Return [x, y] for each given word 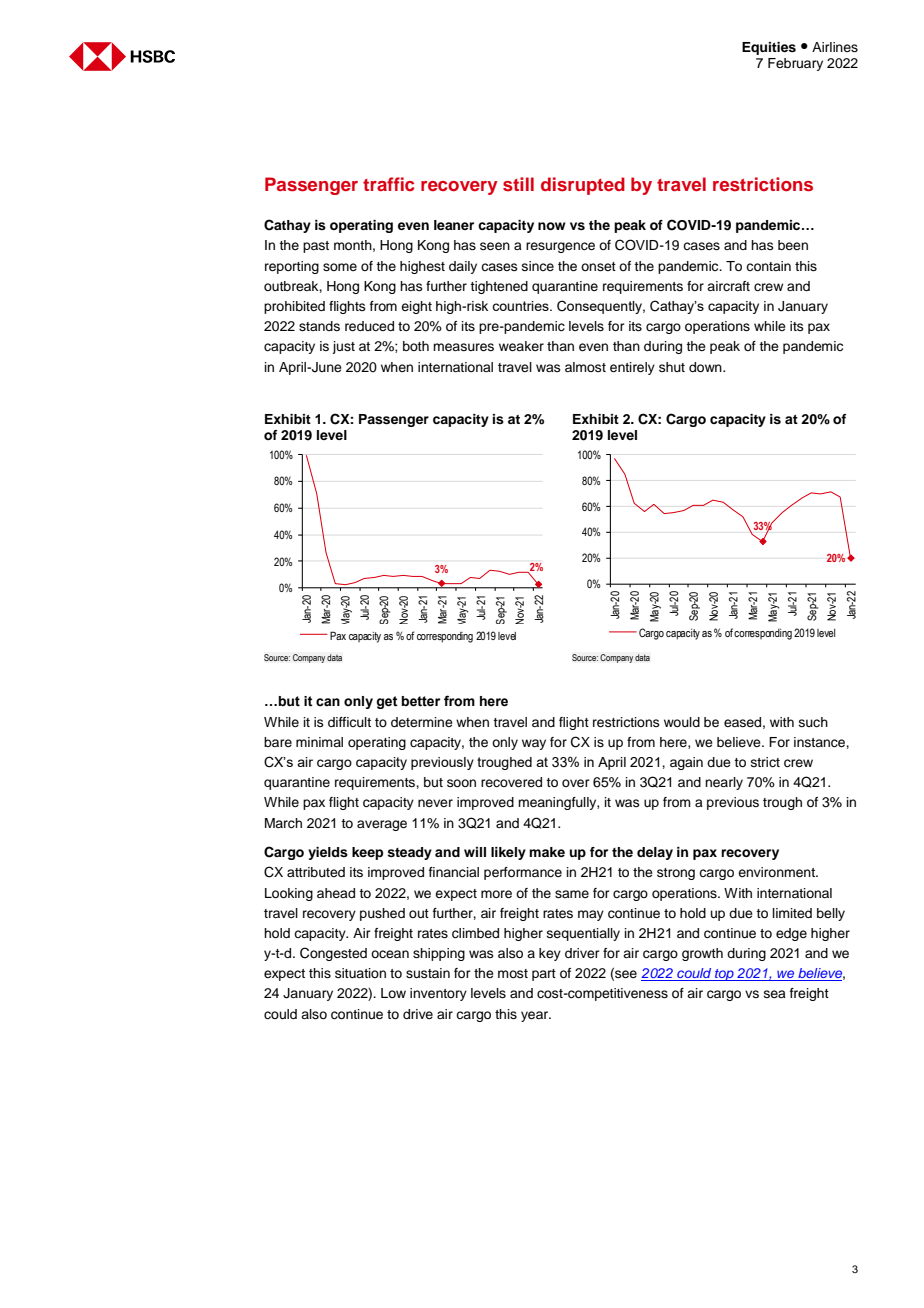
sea [775, 994]
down [706, 367]
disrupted [583, 186]
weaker [521, 346]
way [534, 744]
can [328, 702]
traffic [388, 184]
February [795, 64]
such [813, 722]
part [544, 975]
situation [360, 973]
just [343, 347]
